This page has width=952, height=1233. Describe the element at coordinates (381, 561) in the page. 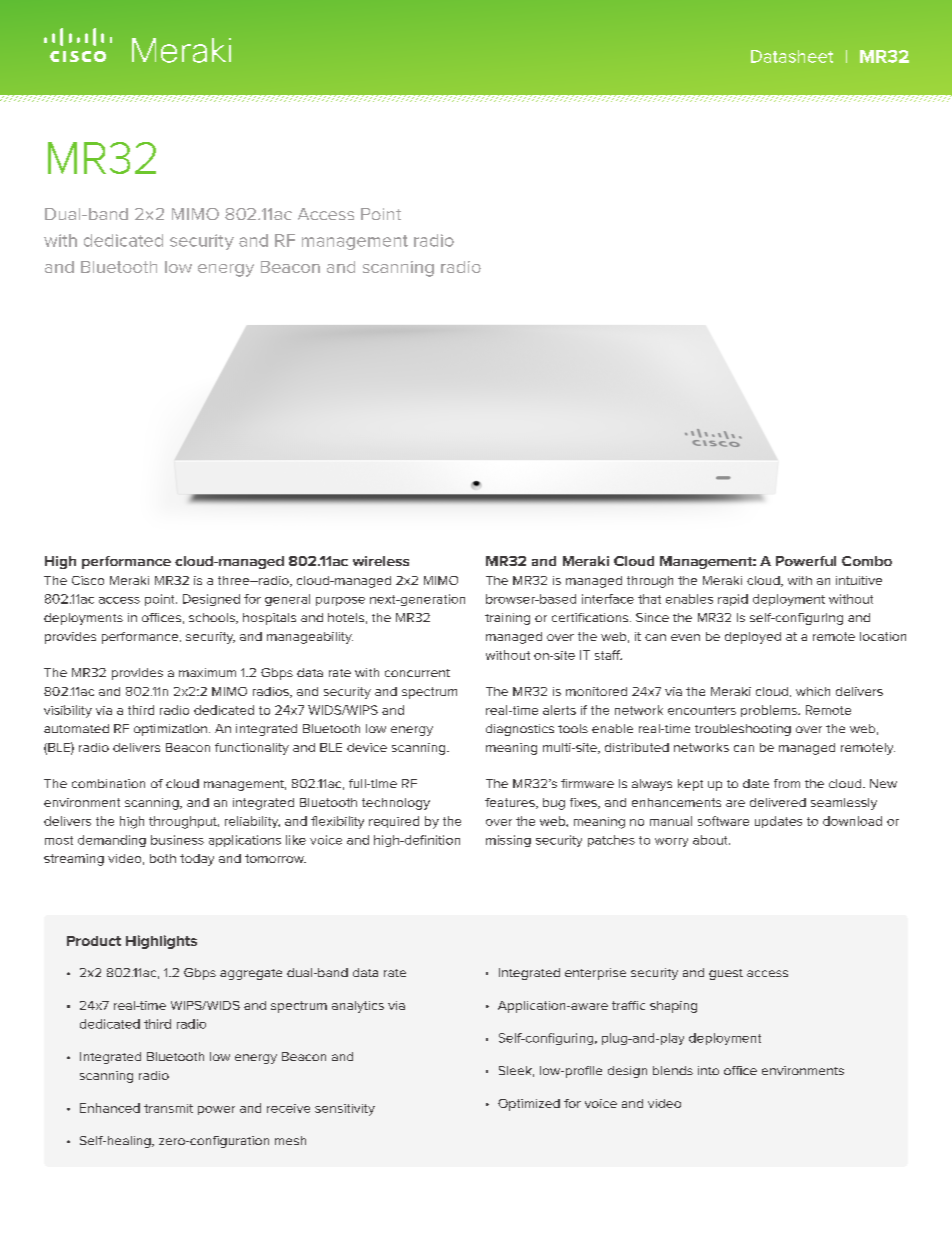

I see `wireless` at that location.
